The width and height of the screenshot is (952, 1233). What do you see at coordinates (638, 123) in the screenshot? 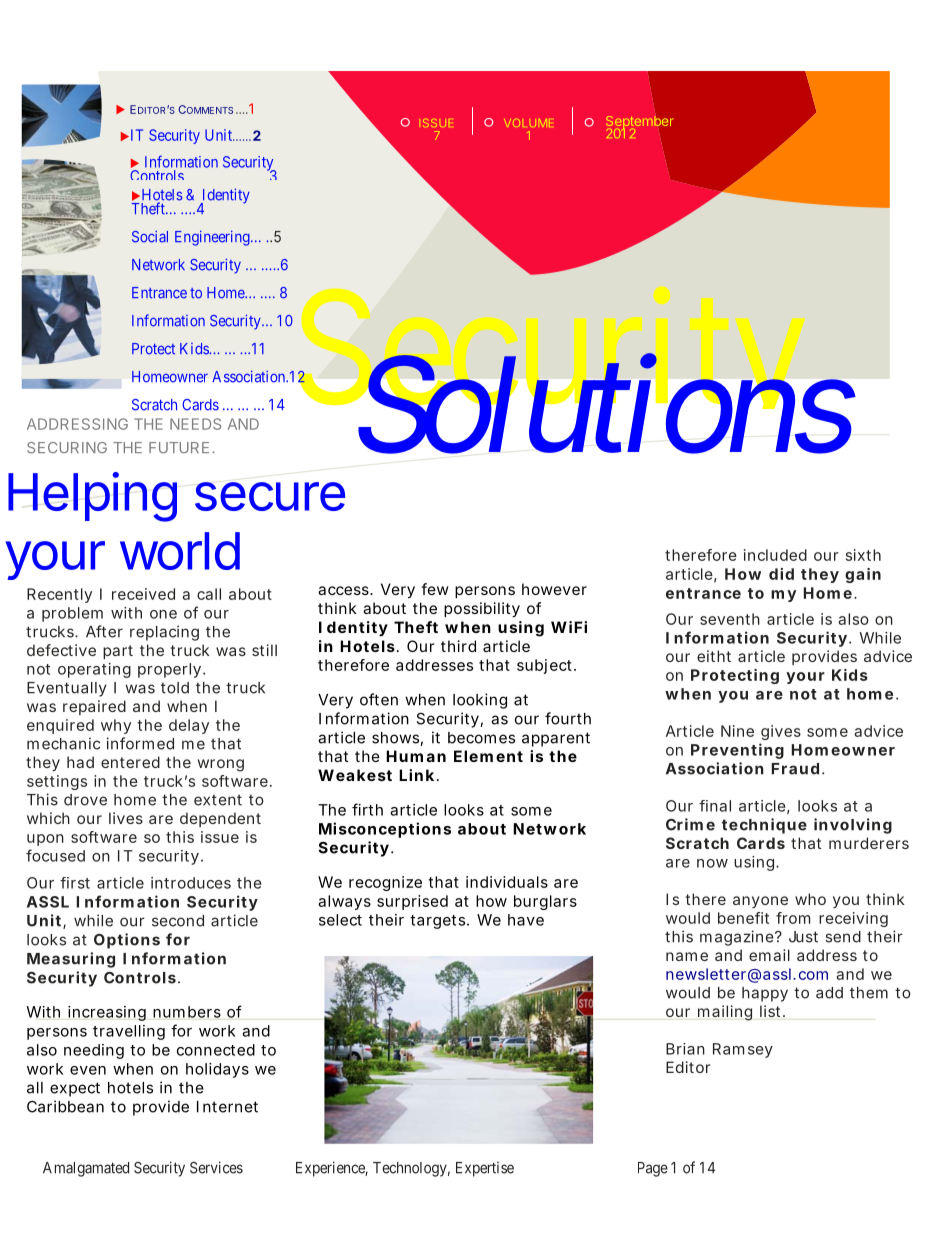
I see `September` at bounding box center [638, 123].
